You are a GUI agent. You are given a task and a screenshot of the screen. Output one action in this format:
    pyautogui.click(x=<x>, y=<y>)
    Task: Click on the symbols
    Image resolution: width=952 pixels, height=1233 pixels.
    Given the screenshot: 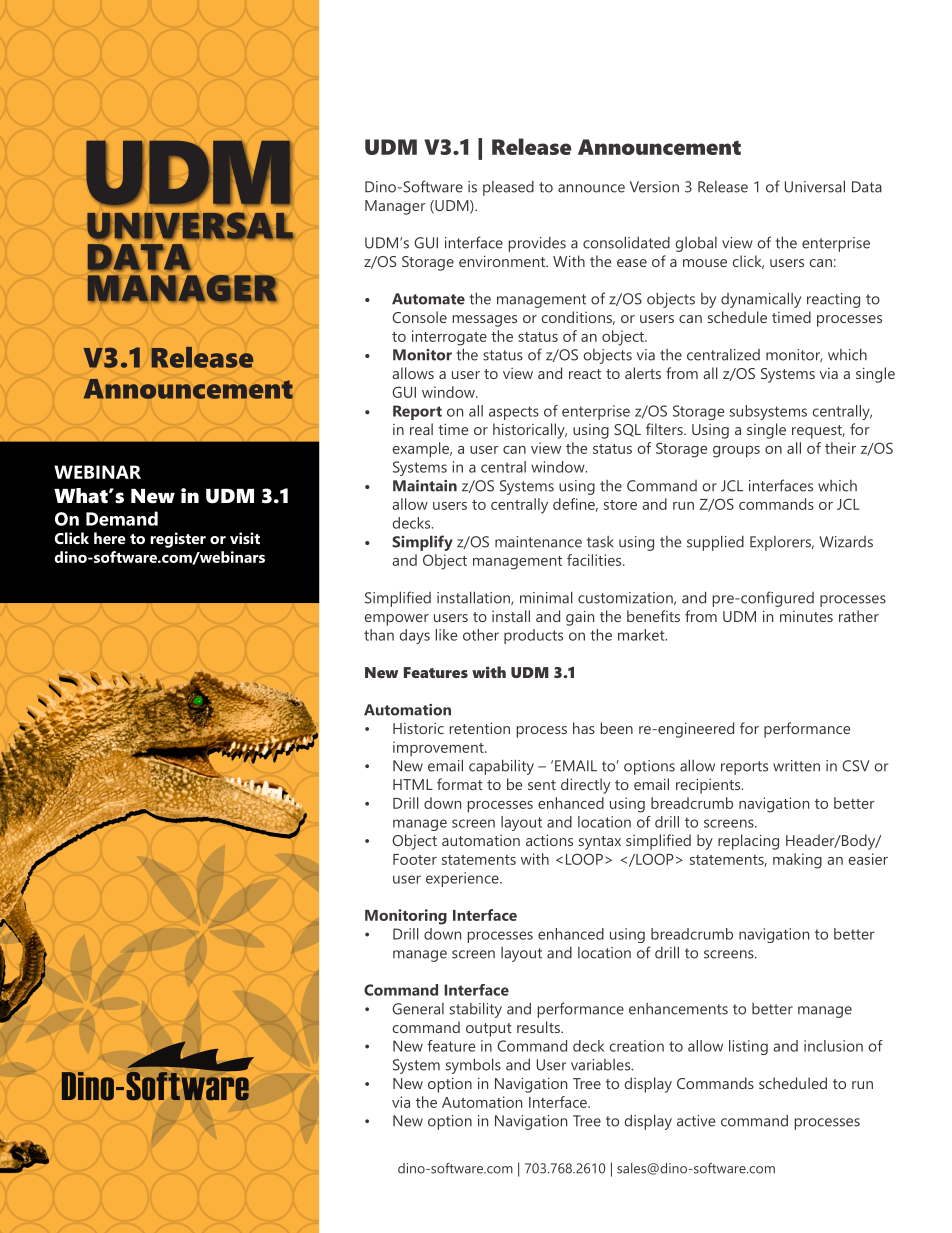 What is the action you would take?
    pyautogui.click(x=473, y=1066)
